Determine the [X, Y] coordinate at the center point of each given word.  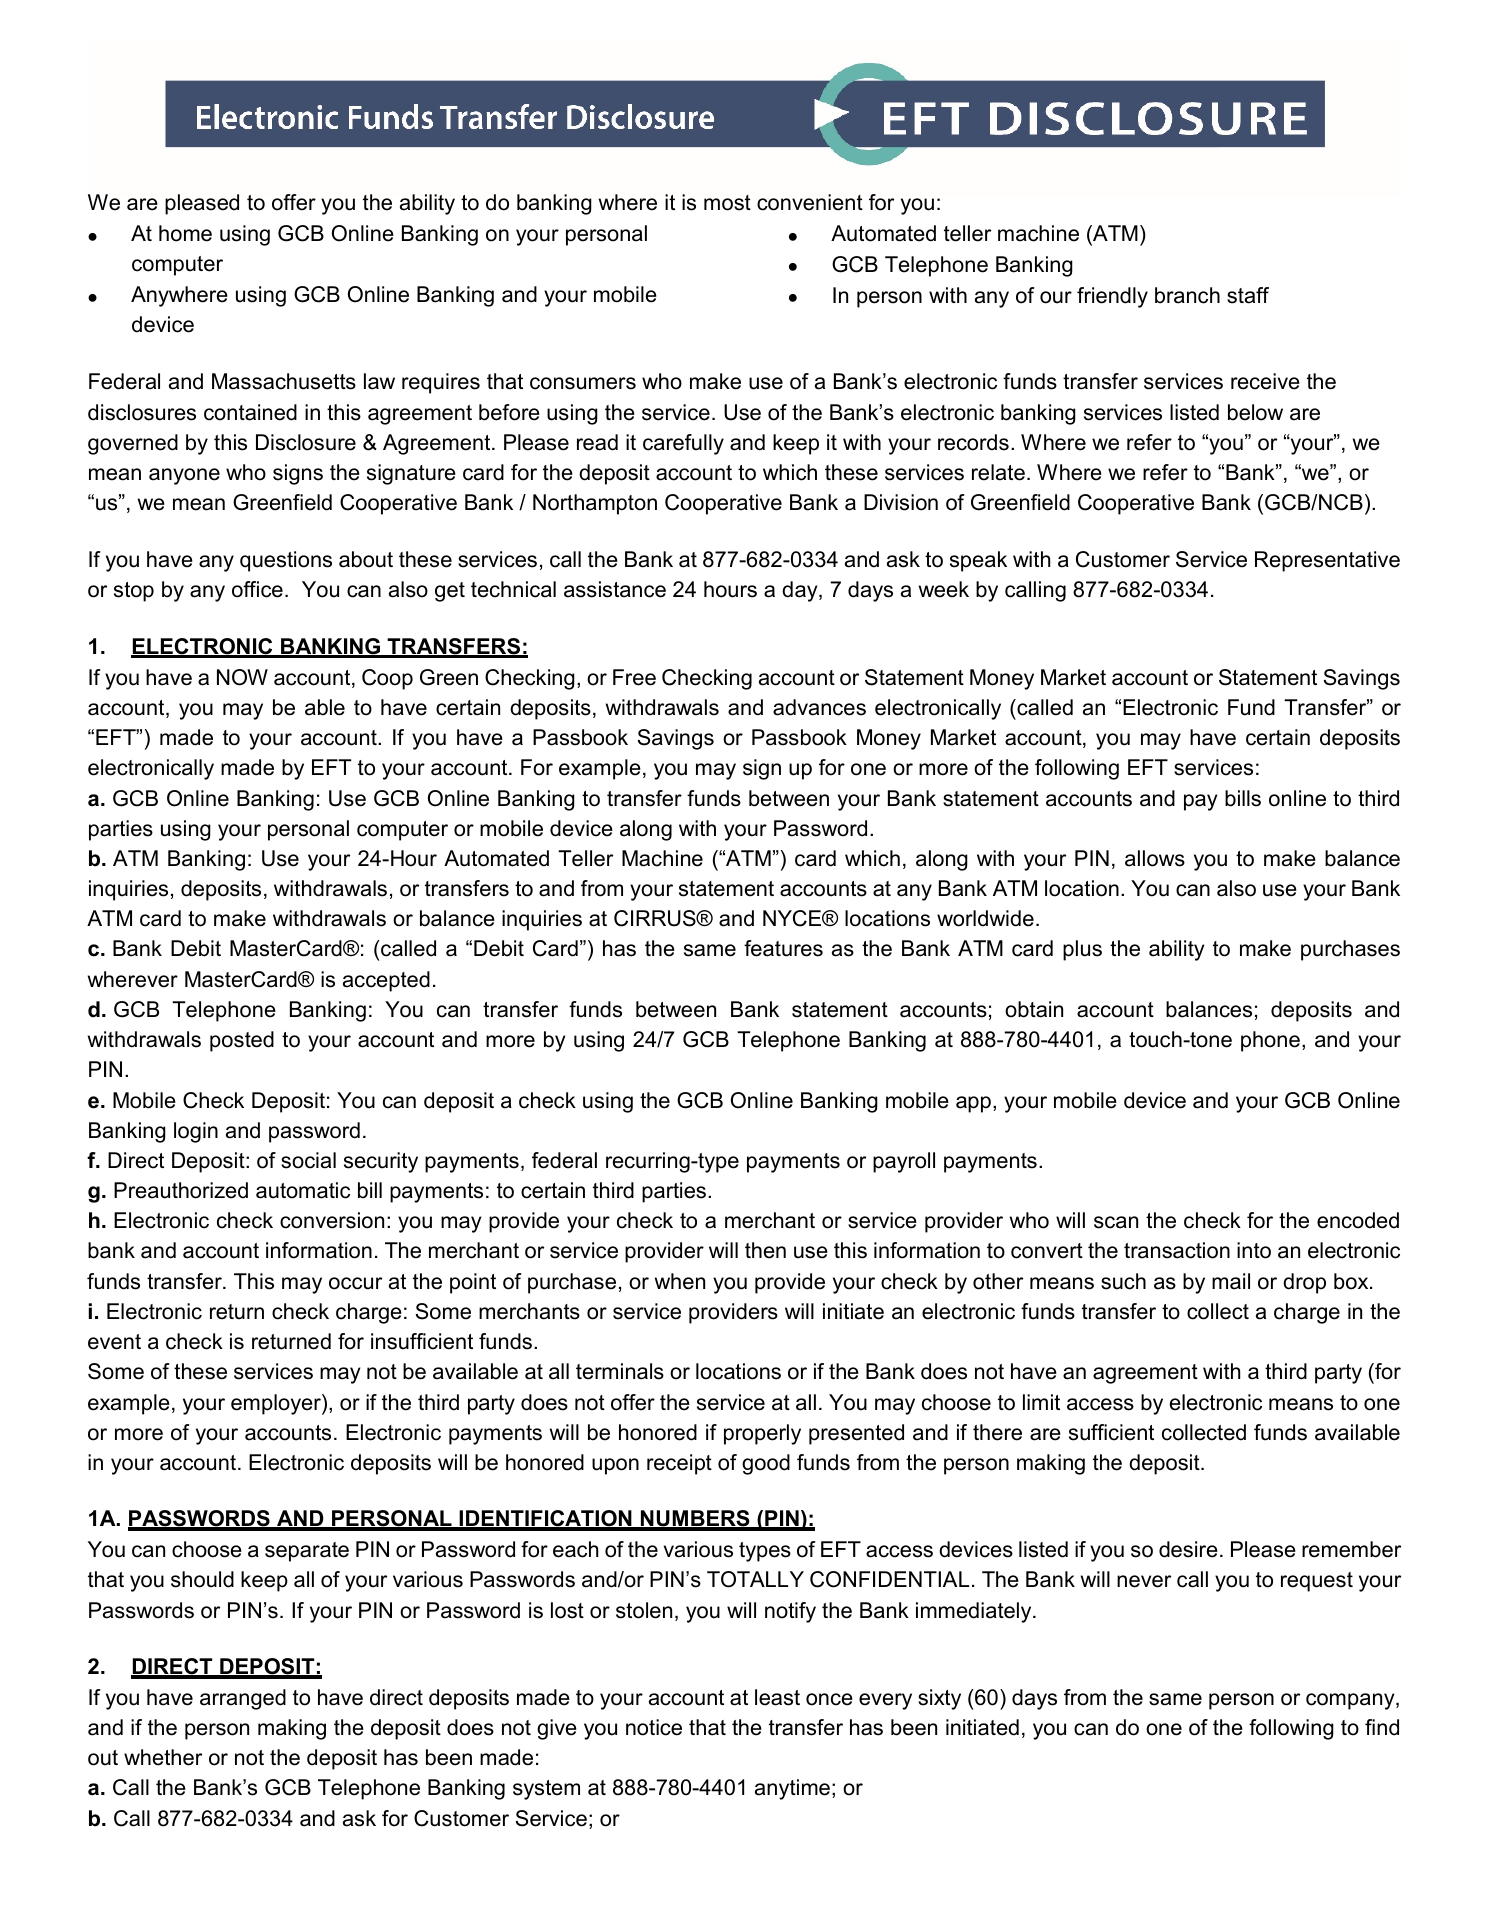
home [185, 233]
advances [819, 707]
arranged [243, 1699]
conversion [332, 1220]
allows [1155, 858]
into [1254, 1250]
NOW [242, 677]
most [727, 203]
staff [1248, 295]
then [765, 1250]
